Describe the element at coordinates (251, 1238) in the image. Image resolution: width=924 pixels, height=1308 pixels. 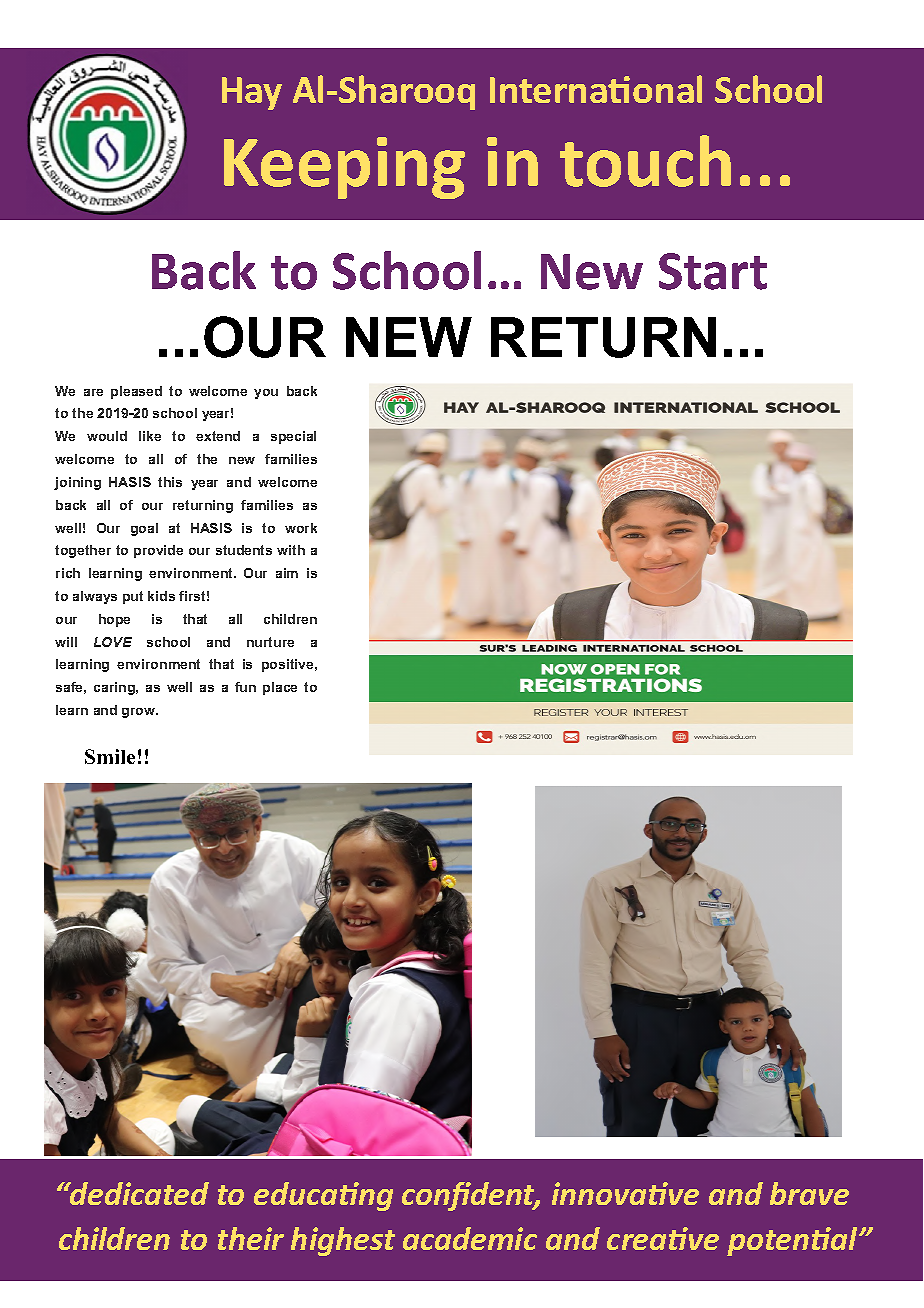
I see `their` at that location.
